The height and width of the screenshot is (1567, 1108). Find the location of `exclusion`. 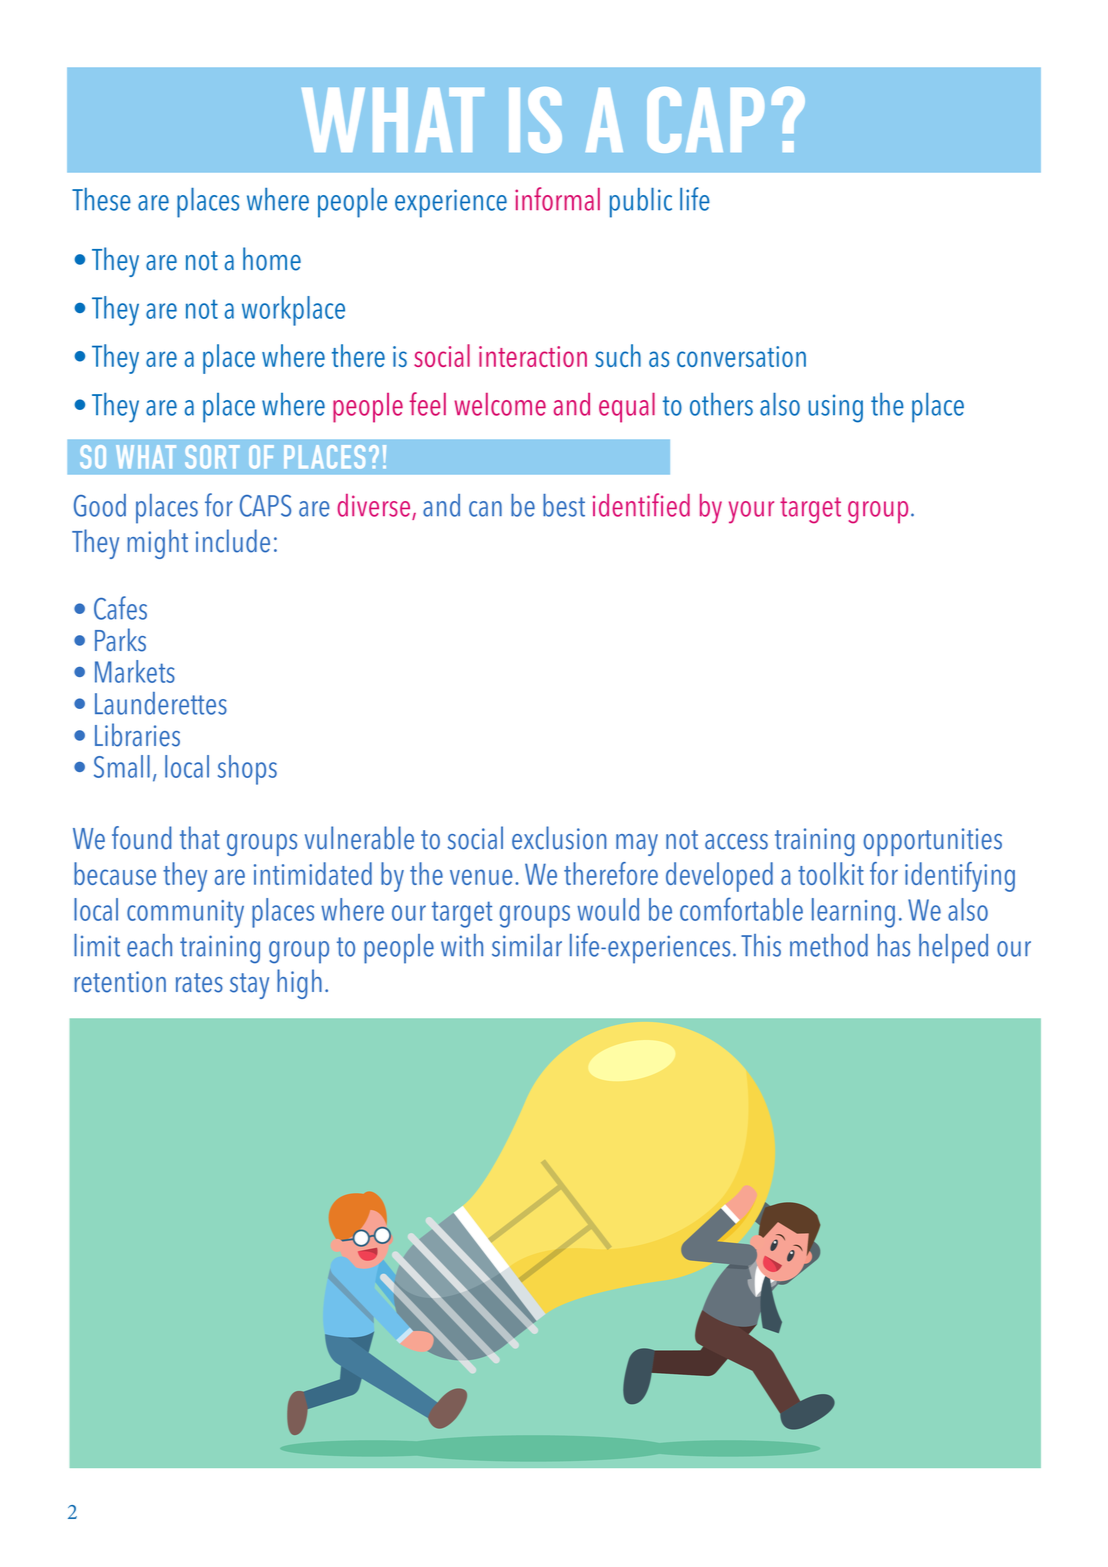

exclusion is located at coordinates (559, 838).
